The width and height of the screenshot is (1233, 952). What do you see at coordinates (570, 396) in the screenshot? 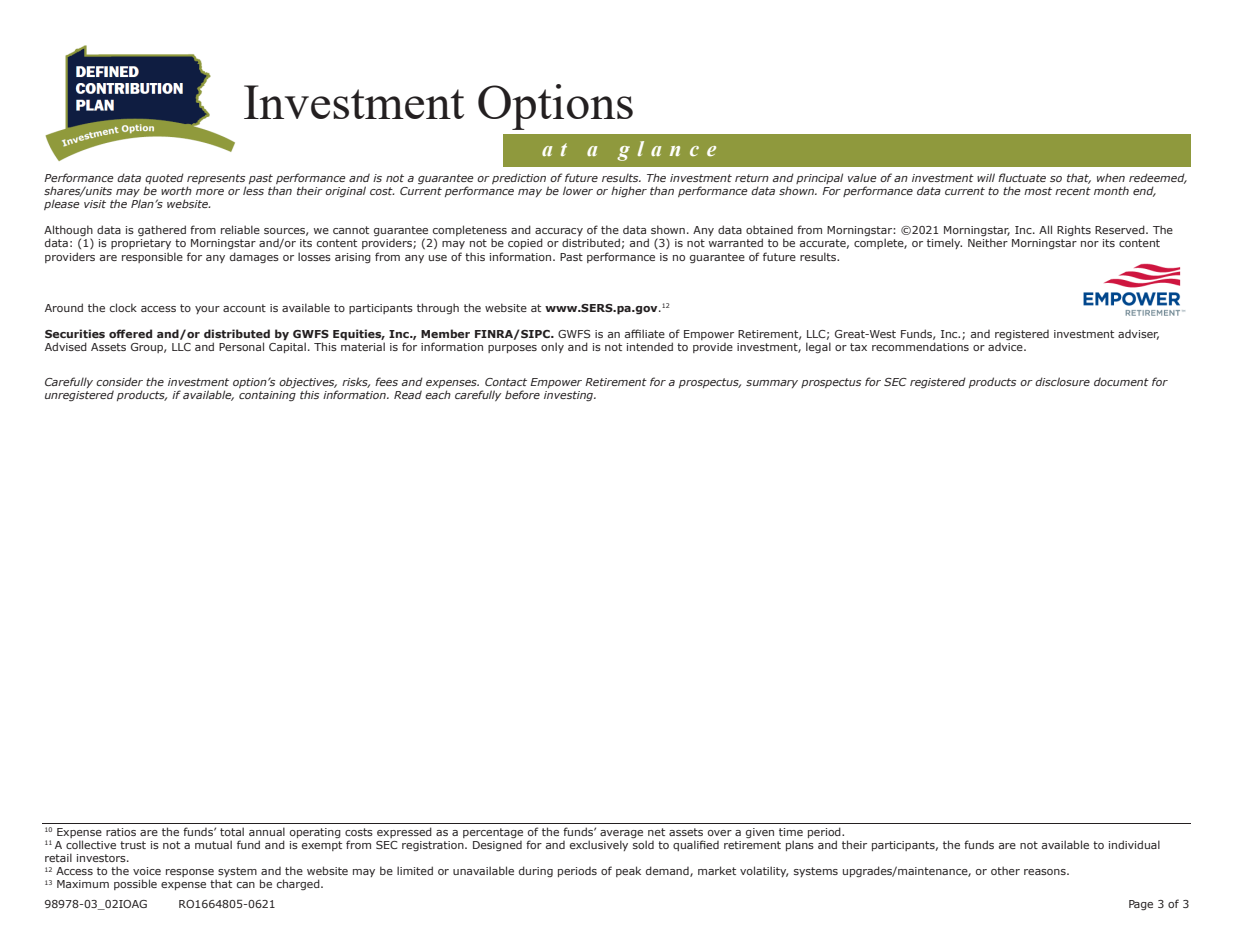
I see `investing` at bounding box center [570, 396].
